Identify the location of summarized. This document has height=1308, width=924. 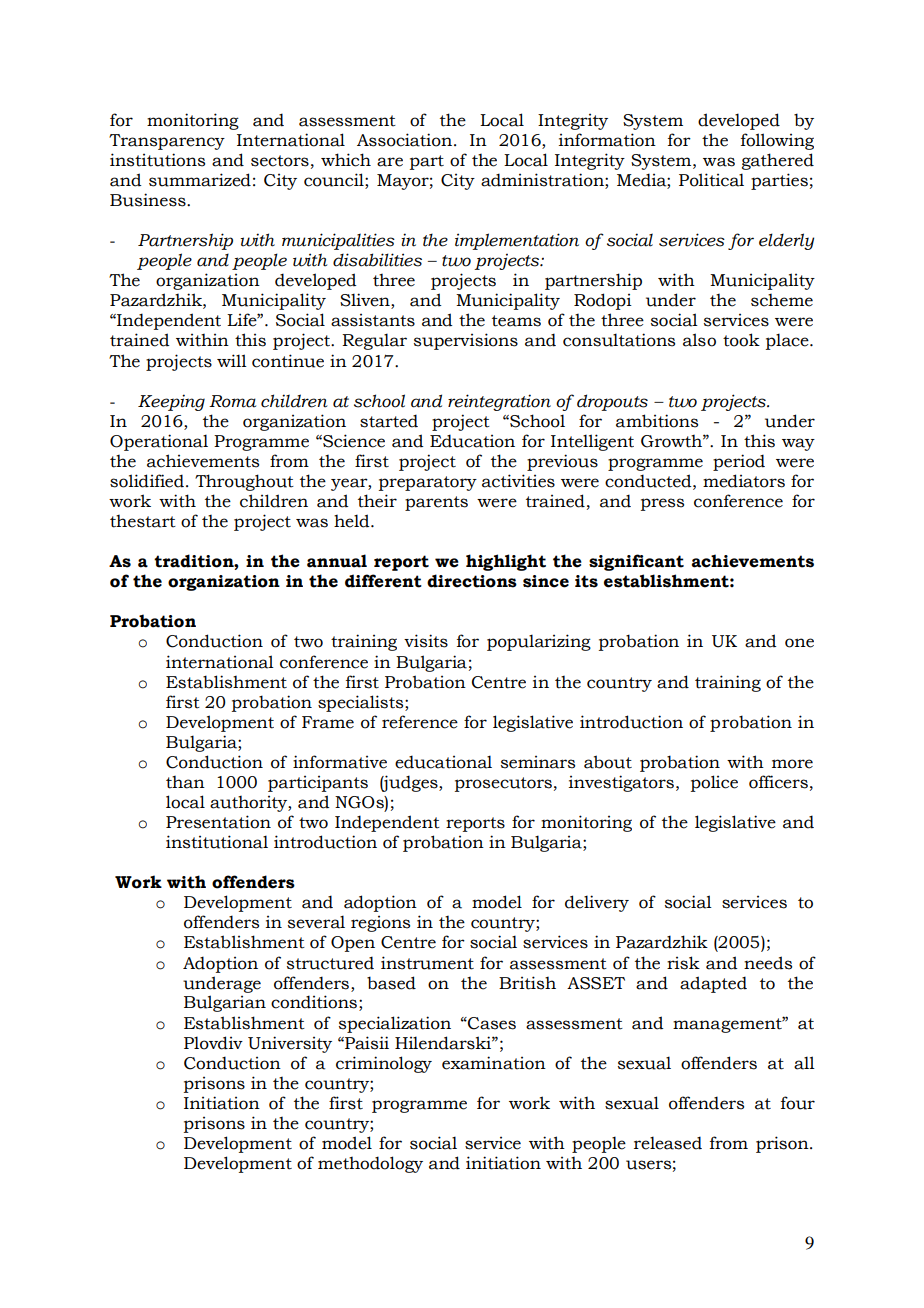
(200, 180).
